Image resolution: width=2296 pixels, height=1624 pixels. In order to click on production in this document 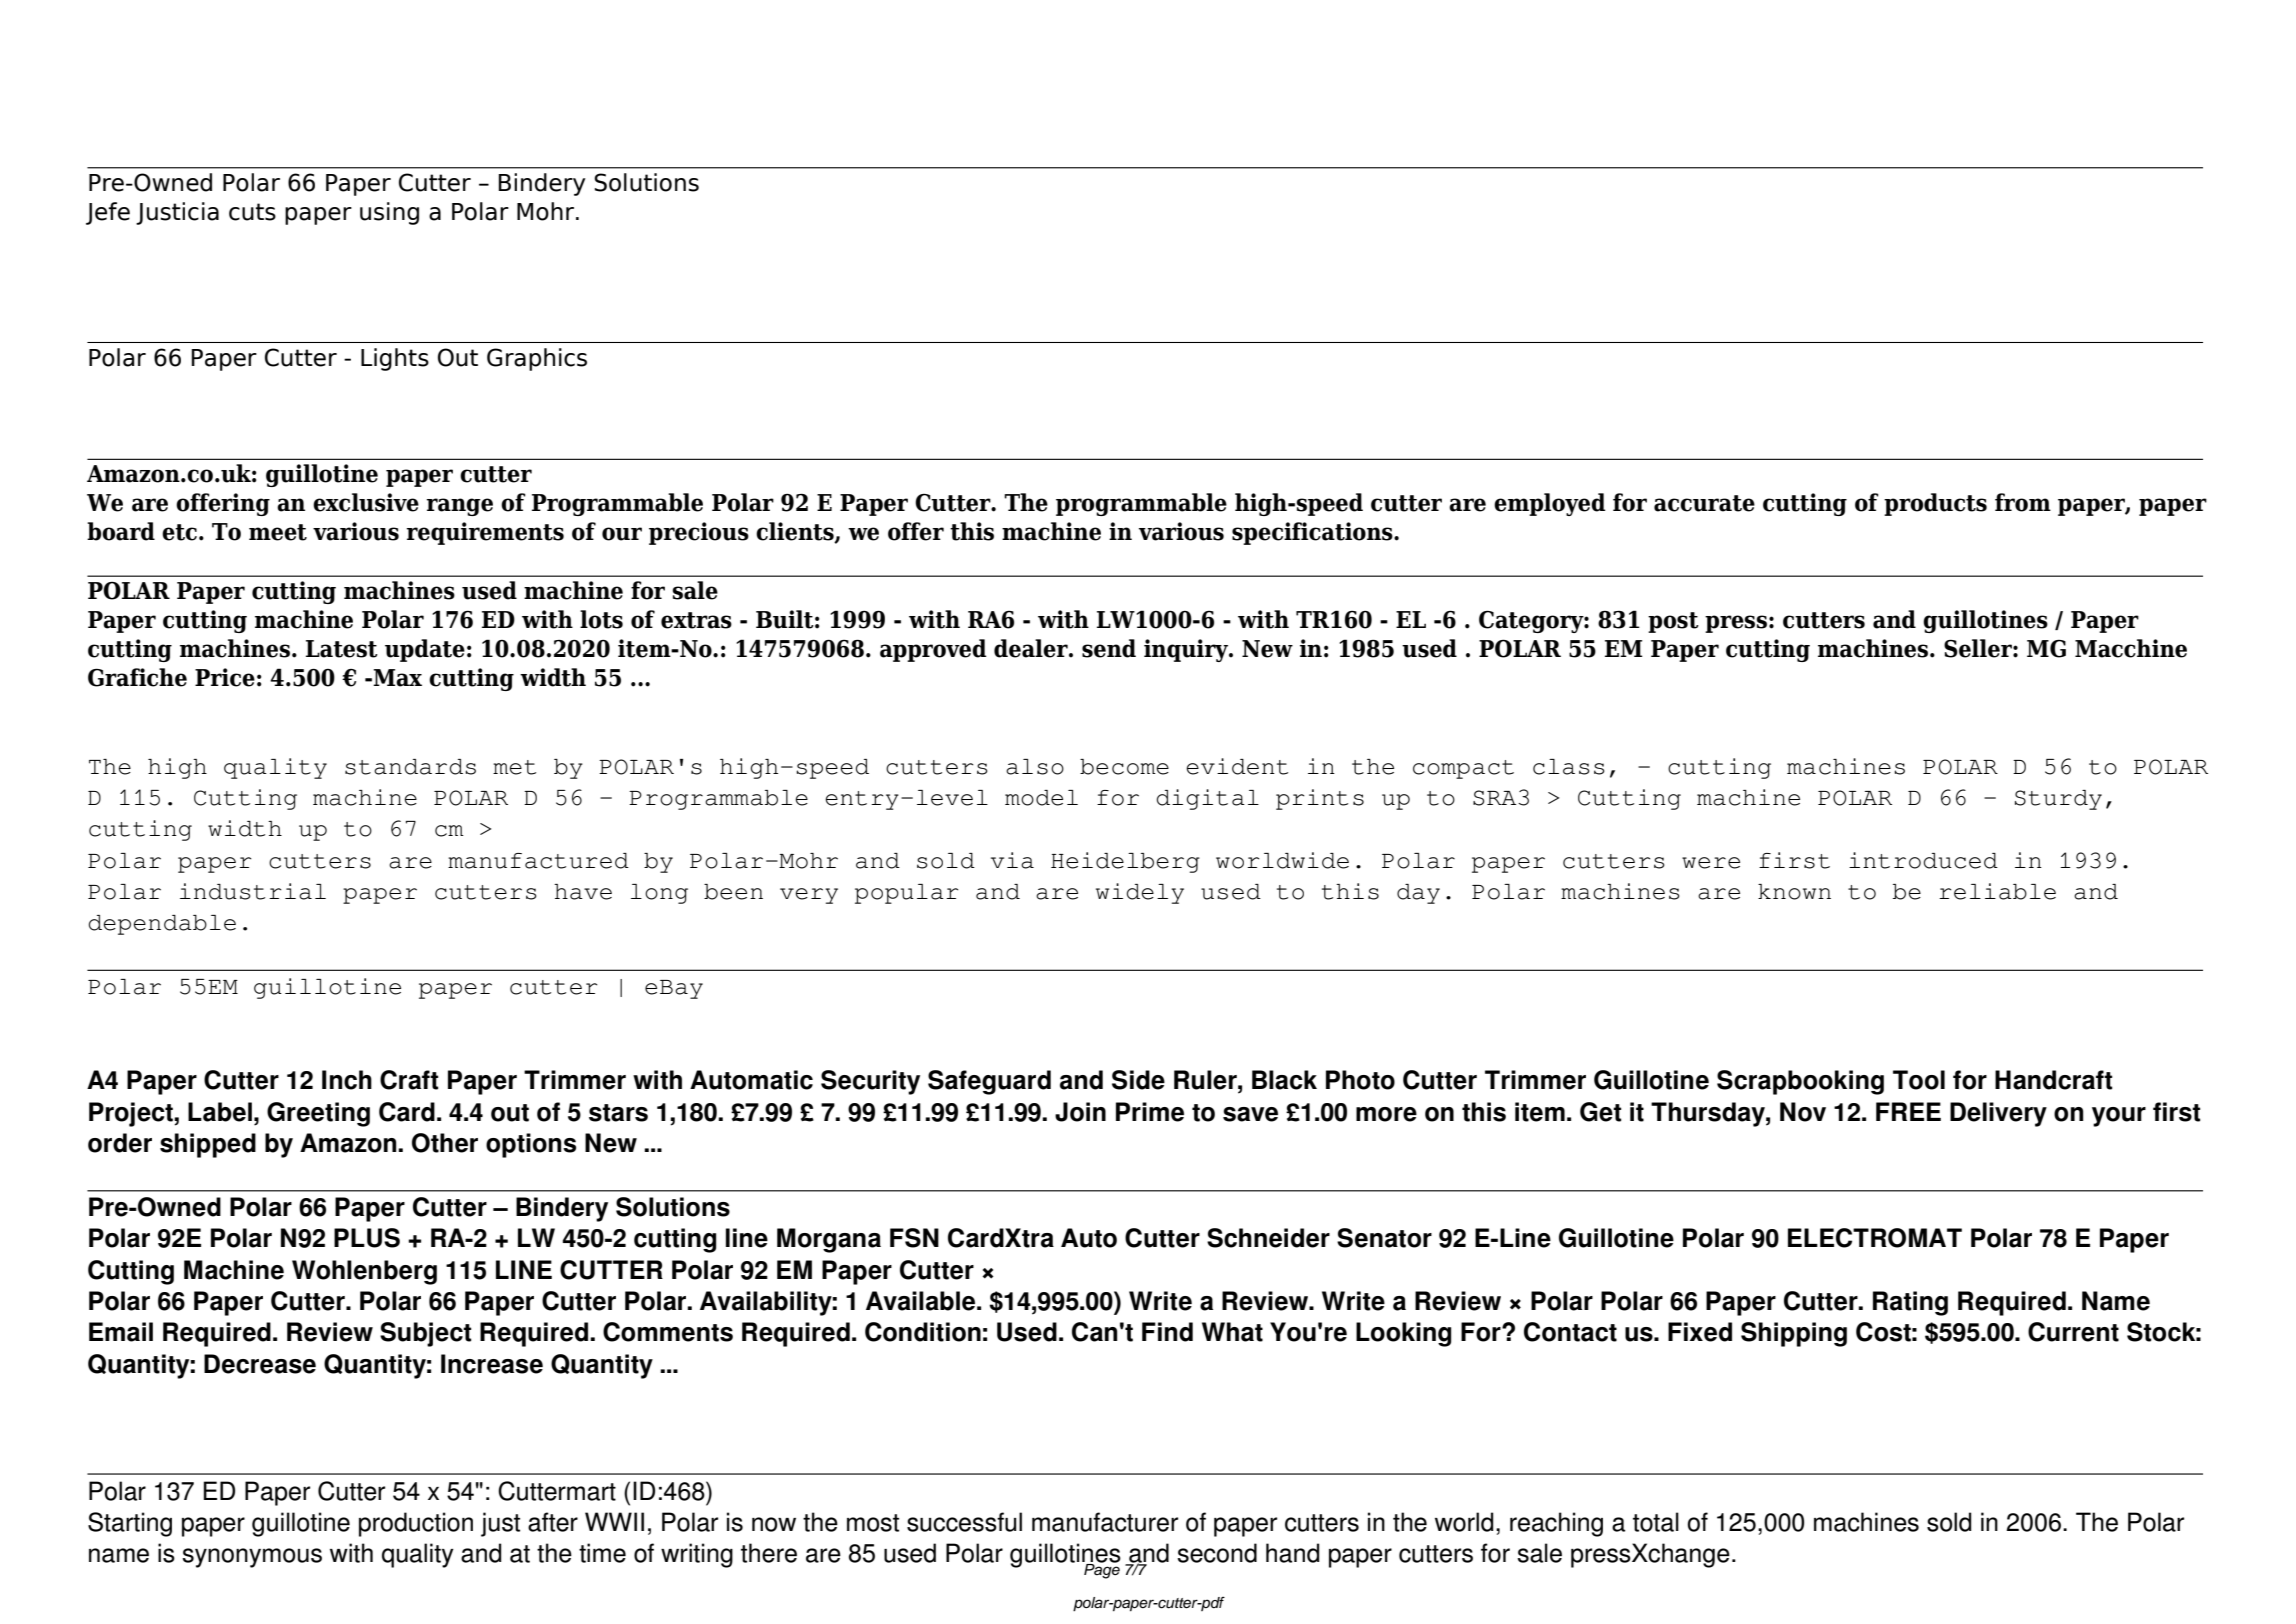, I will do `click(416, 1524)`.
